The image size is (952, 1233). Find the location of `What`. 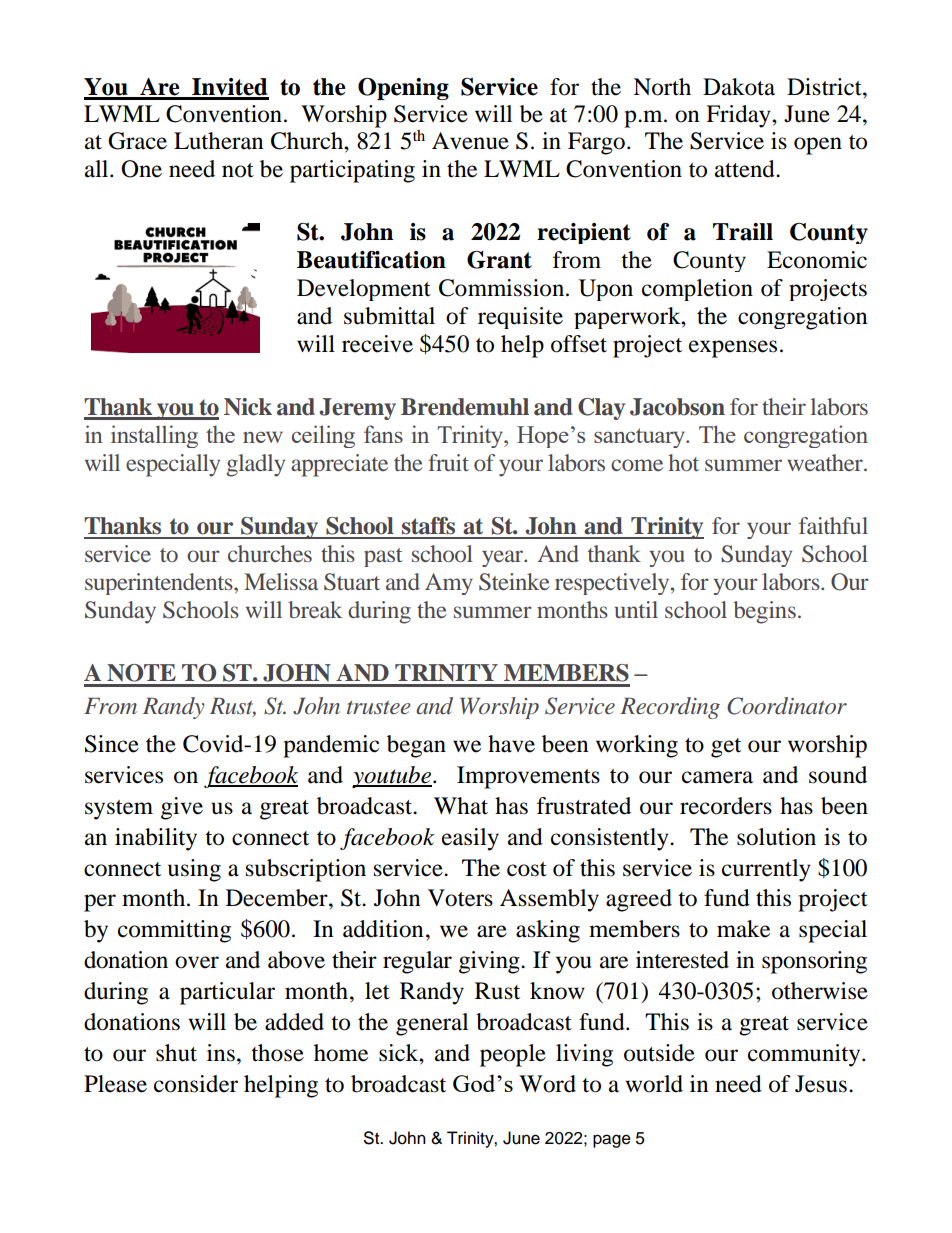

What is located at coordinates (461, 806).
